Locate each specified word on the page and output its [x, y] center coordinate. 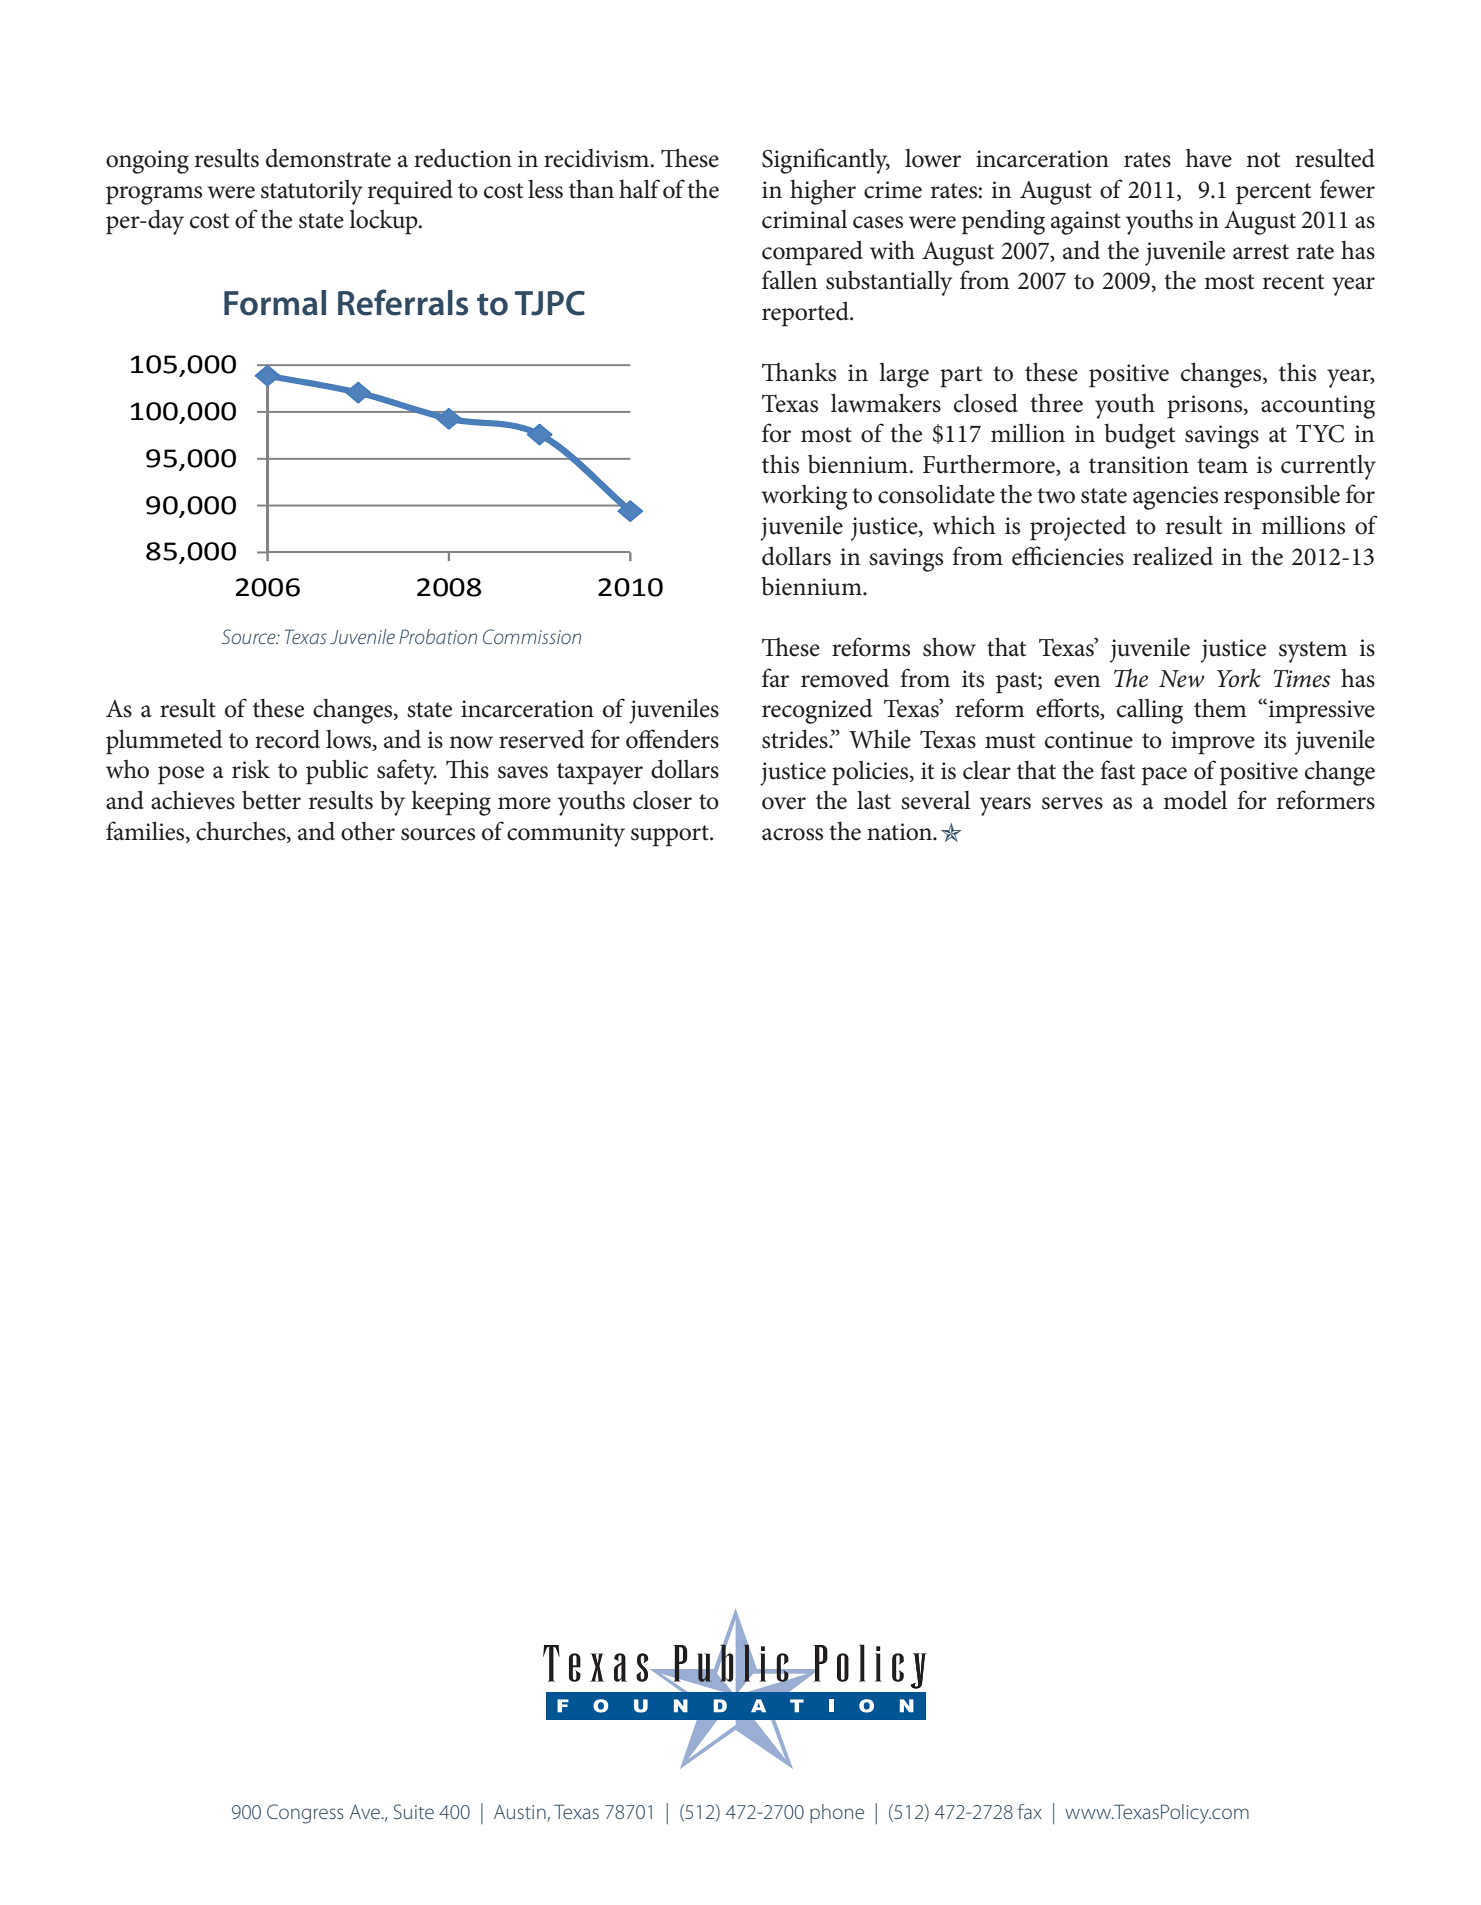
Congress [305, 1814]
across [792, 834]
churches [242, 831]
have [1209, 158]
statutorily [312, 192]
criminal [804, 219]
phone [837, 1813]
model [1195, 800]
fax [1030, 1811]
